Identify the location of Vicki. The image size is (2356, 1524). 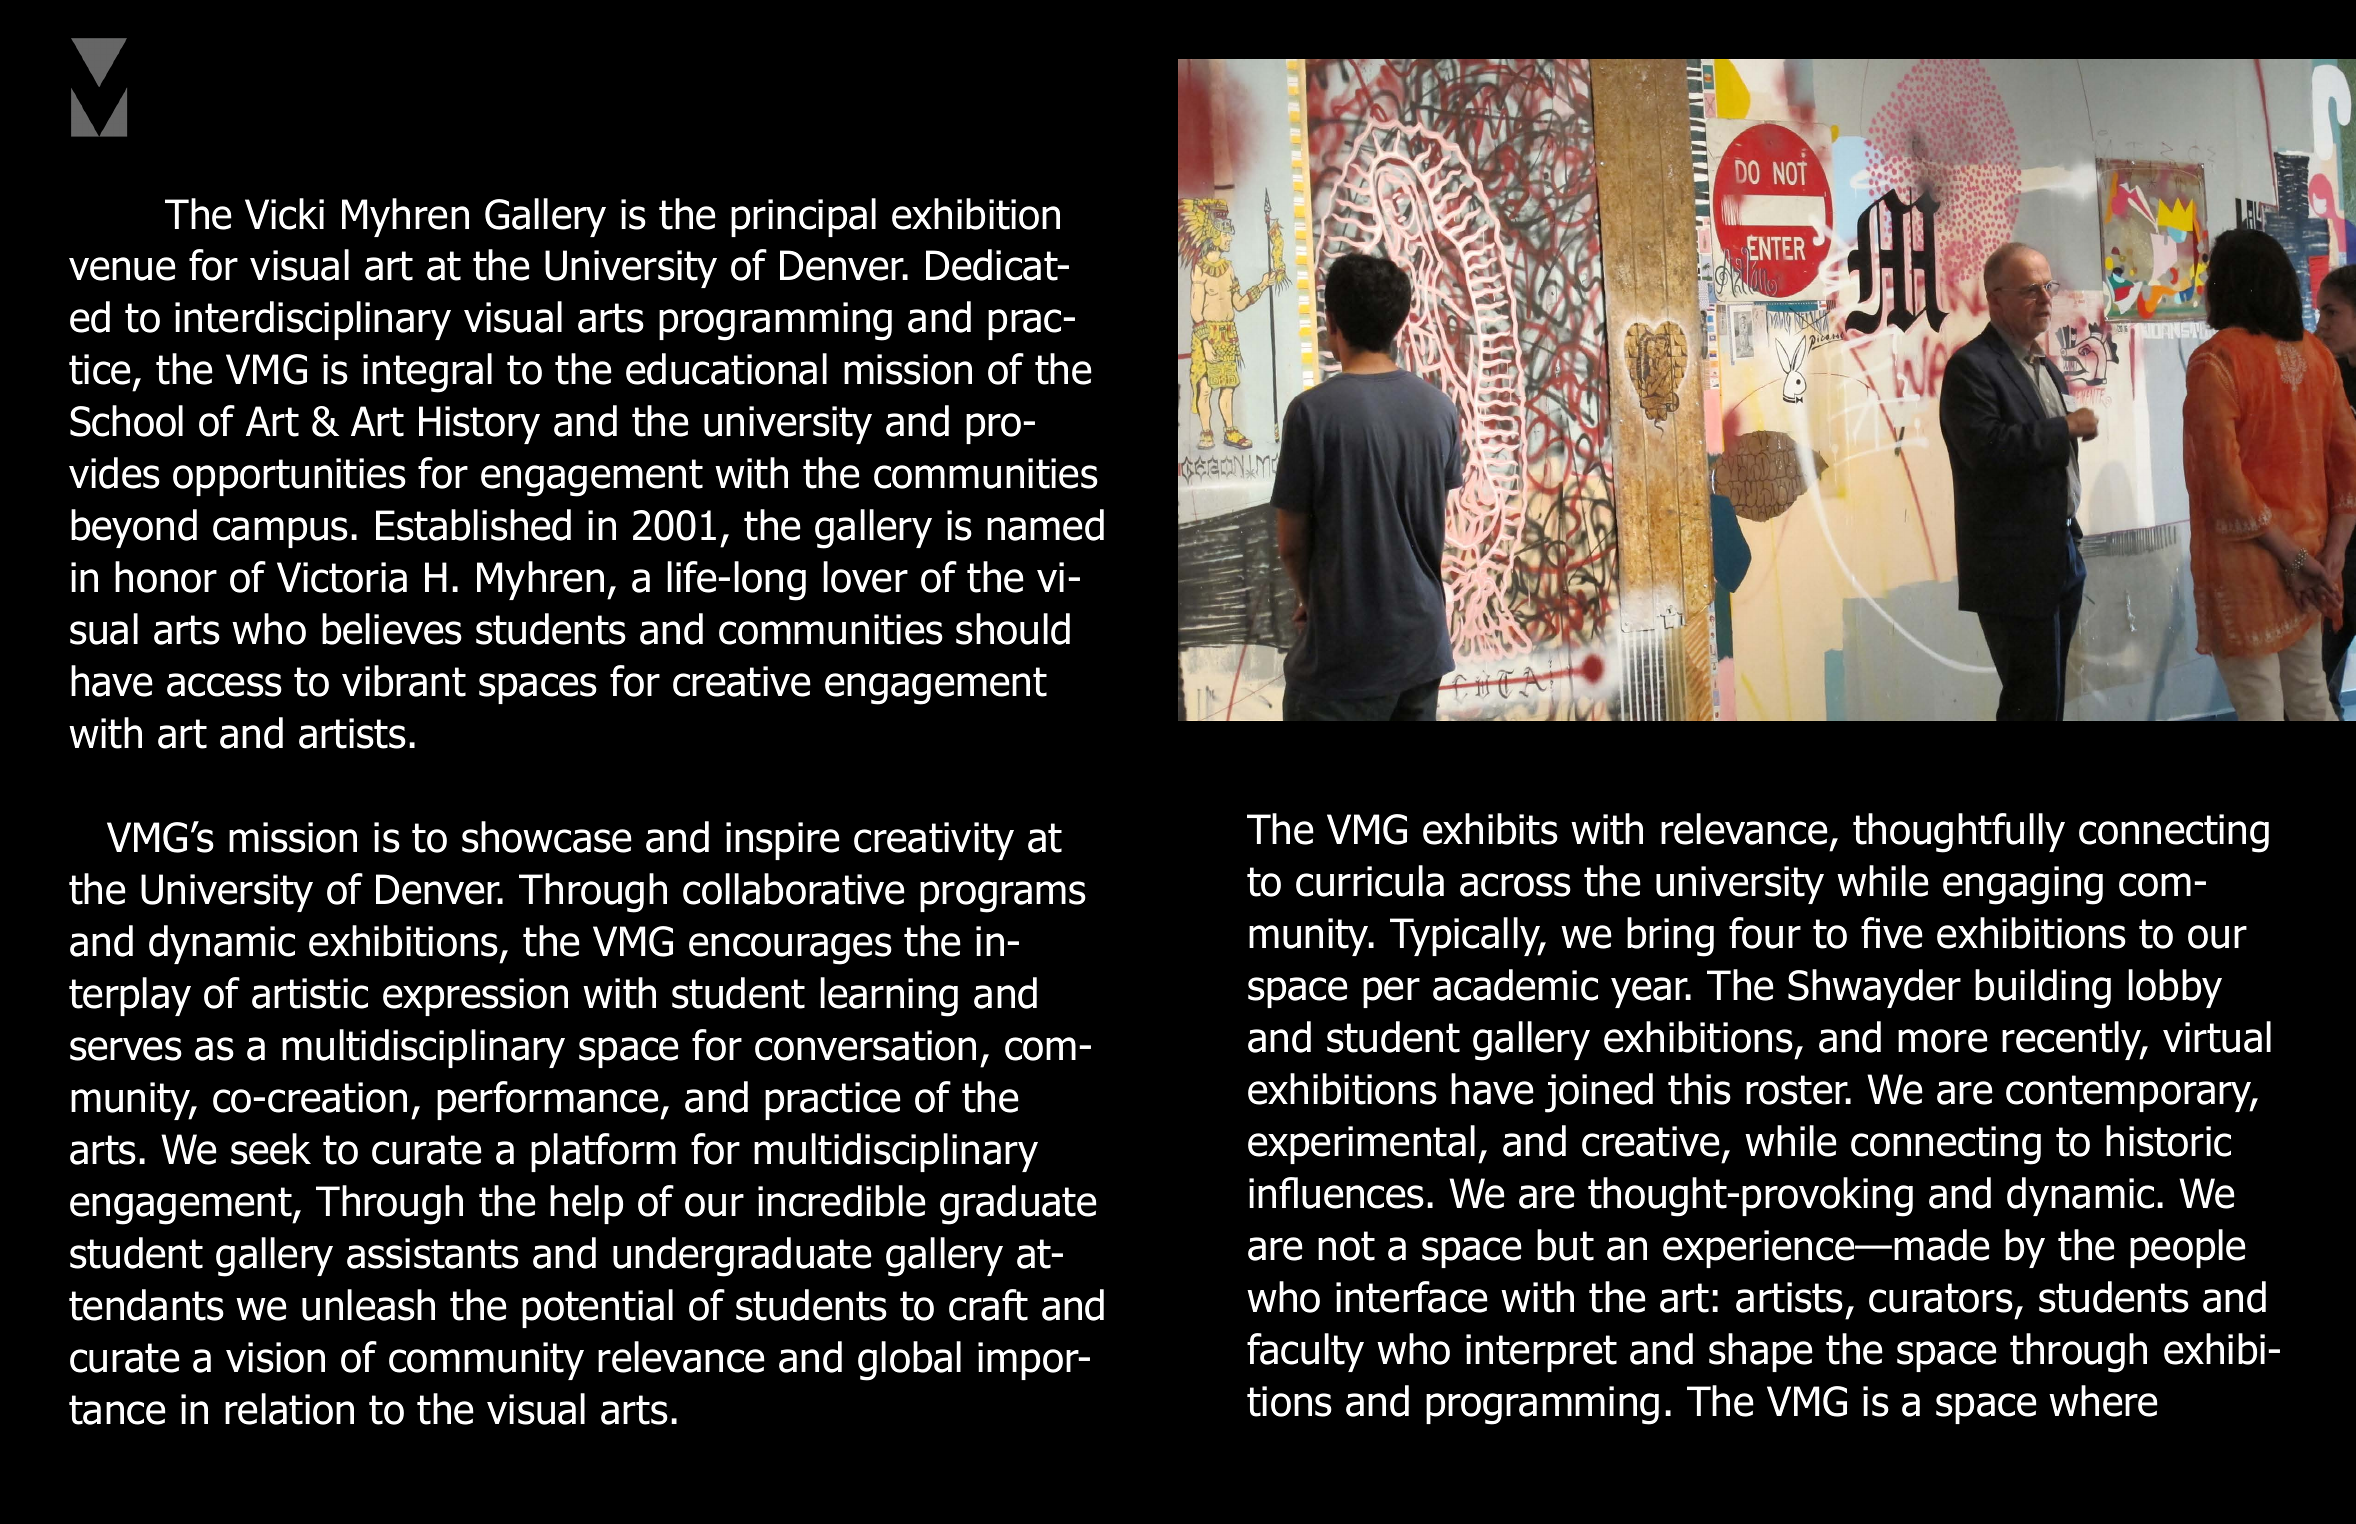
(284, 214).
